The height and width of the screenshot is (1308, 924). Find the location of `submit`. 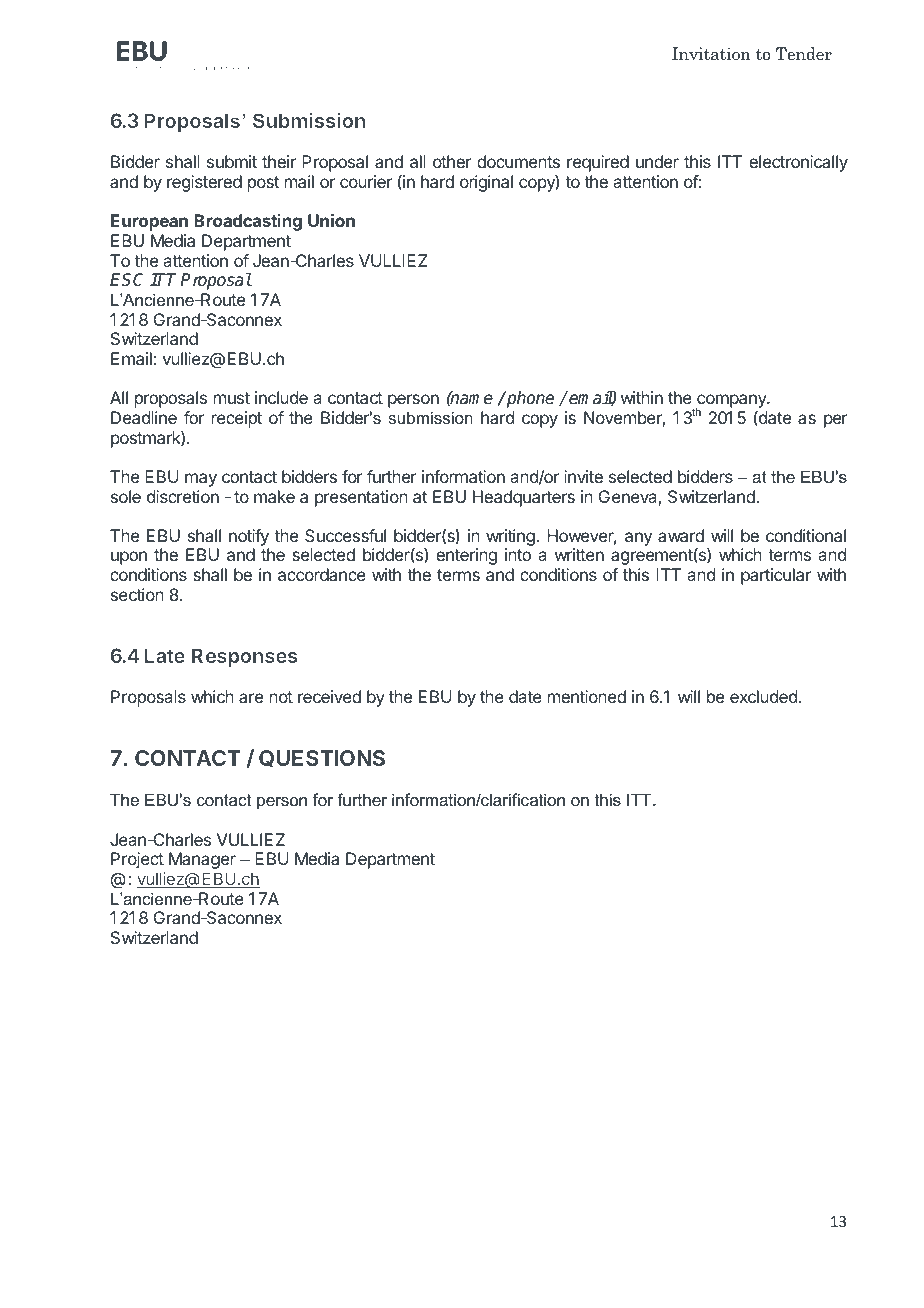

submit is located at coordinates (232, 161).
